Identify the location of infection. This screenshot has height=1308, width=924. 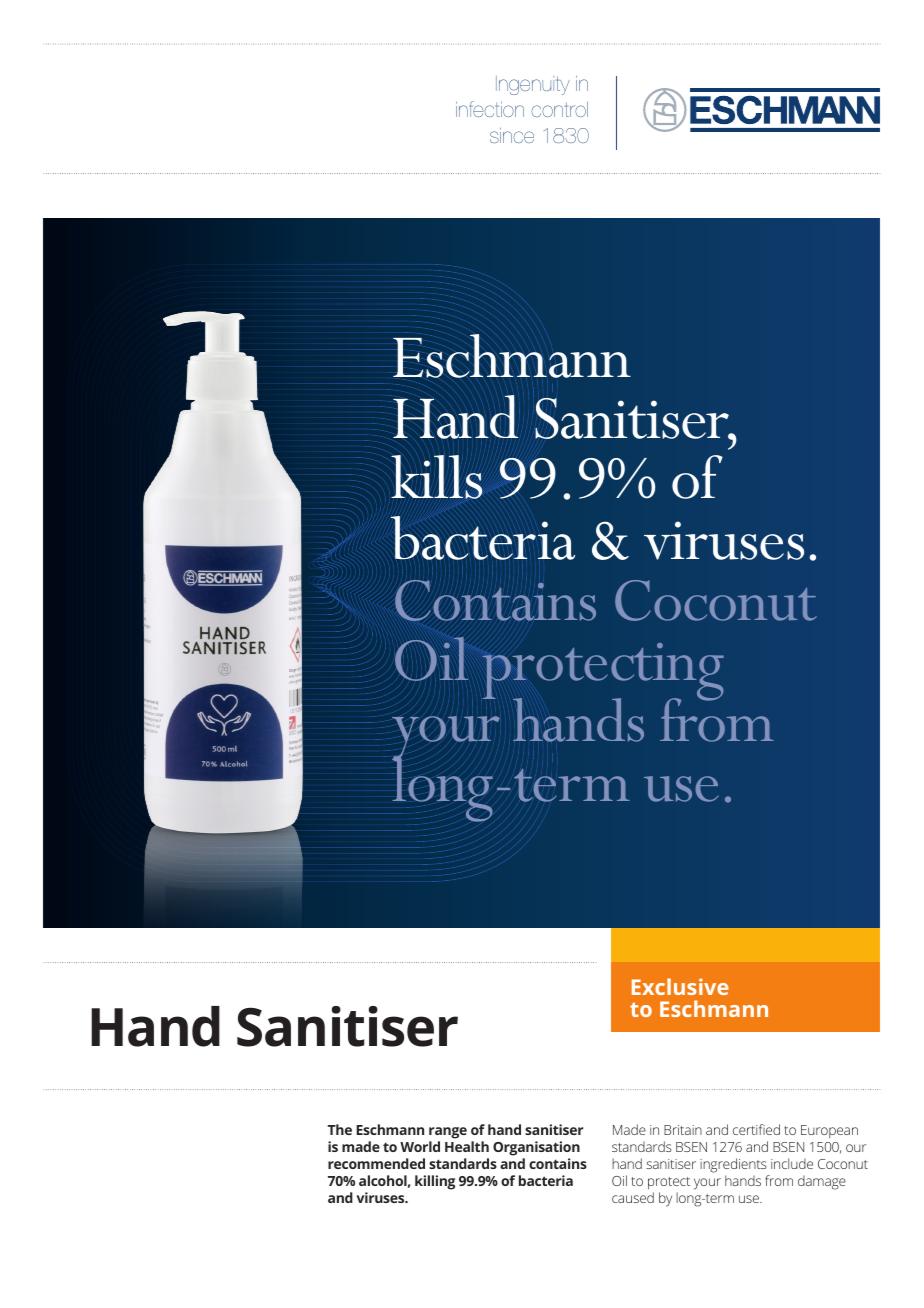
(490, 109).
